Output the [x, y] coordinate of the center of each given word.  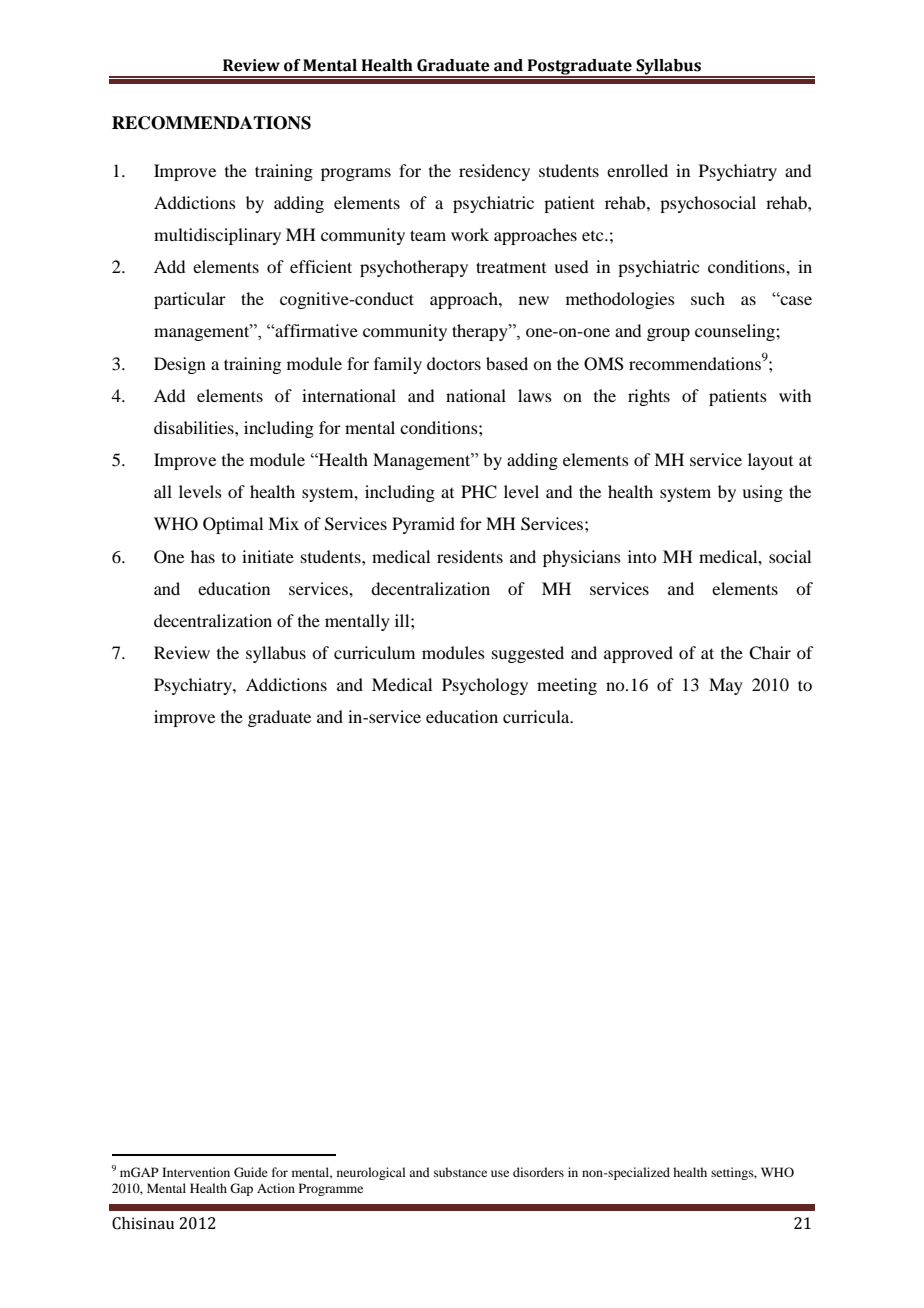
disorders [538, 1172]
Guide [251, 1172]
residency [494, 172]
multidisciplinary [217, 236]
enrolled [637, 170]
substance [460, 1172]
